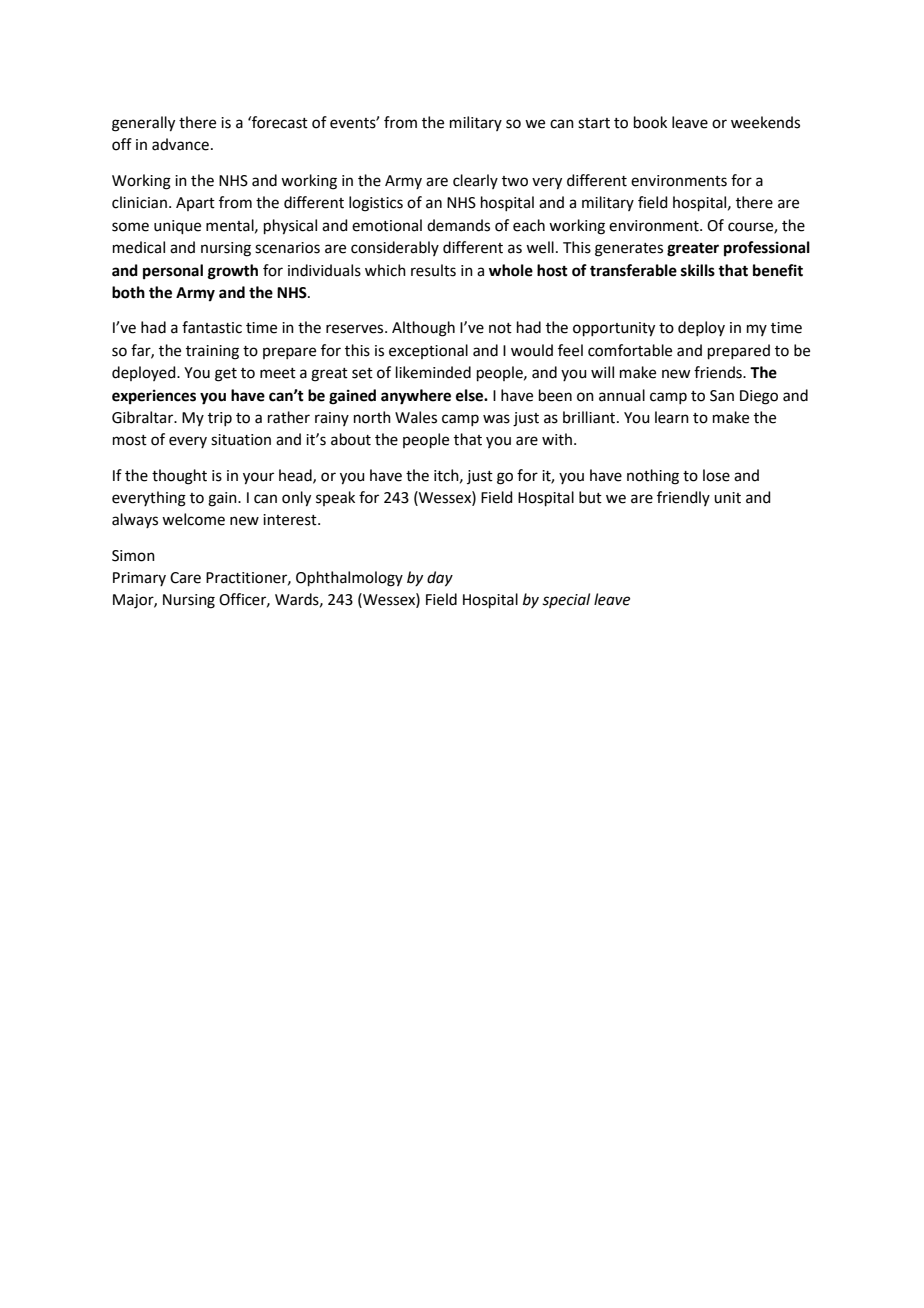 This screenshot has width=924, height=1308. I want to click on Care, so click(185, 578).
